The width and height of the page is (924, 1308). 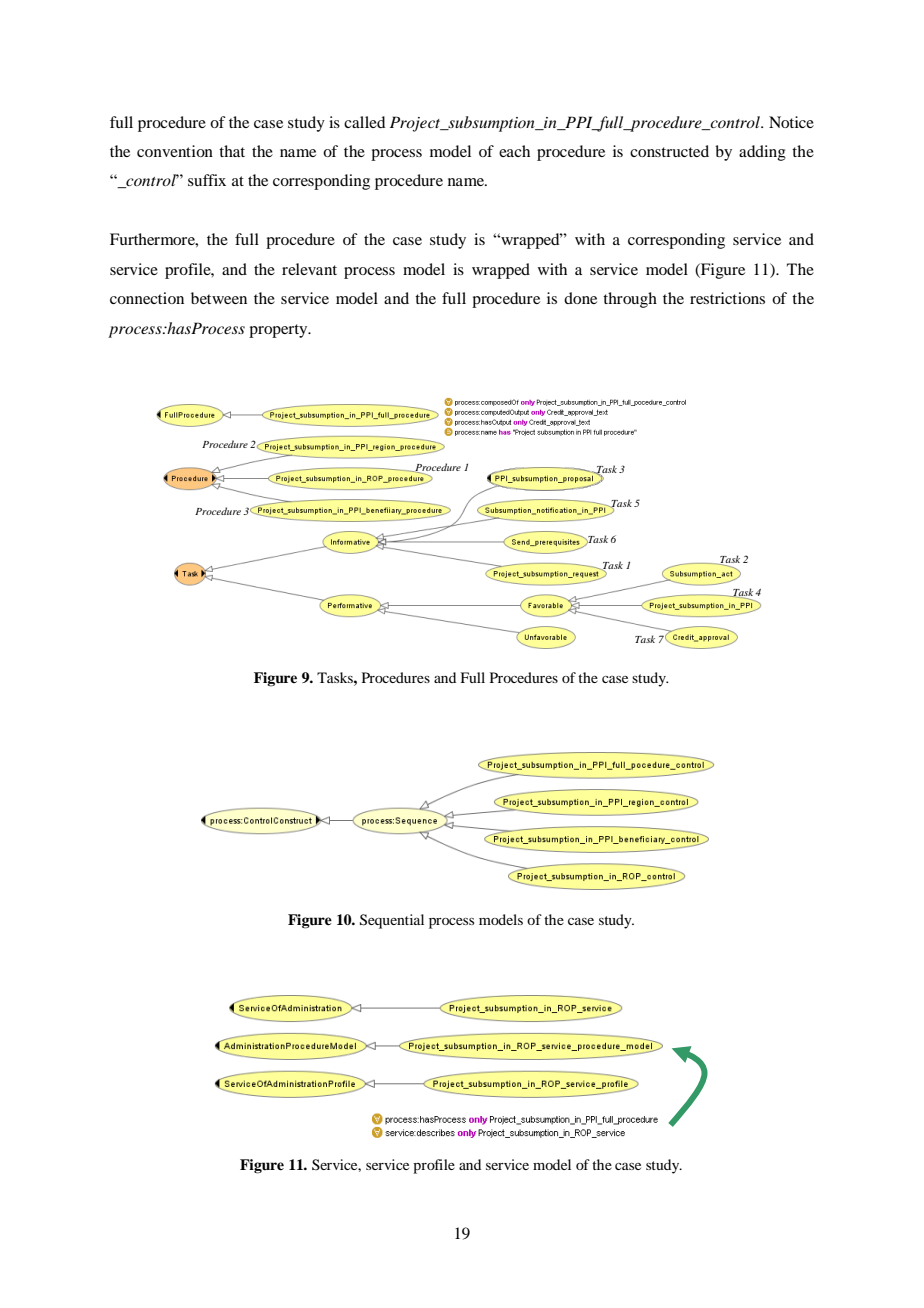 What do you see at coordinates (669, 151) in the page?
I see `constructed` at bounding box center [669, 151].
